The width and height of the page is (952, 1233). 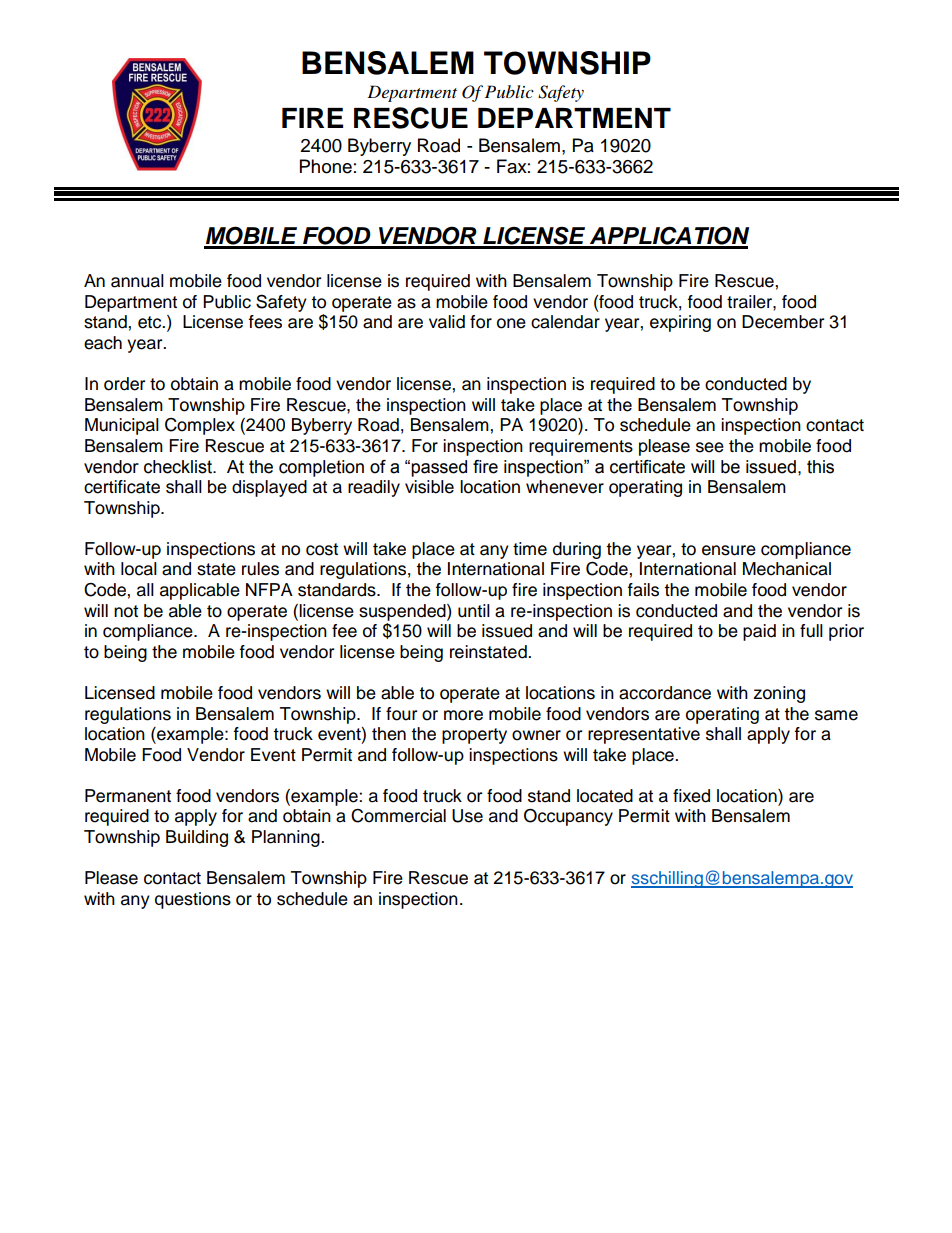 I want to click on until, so click(x=474, y=611).
